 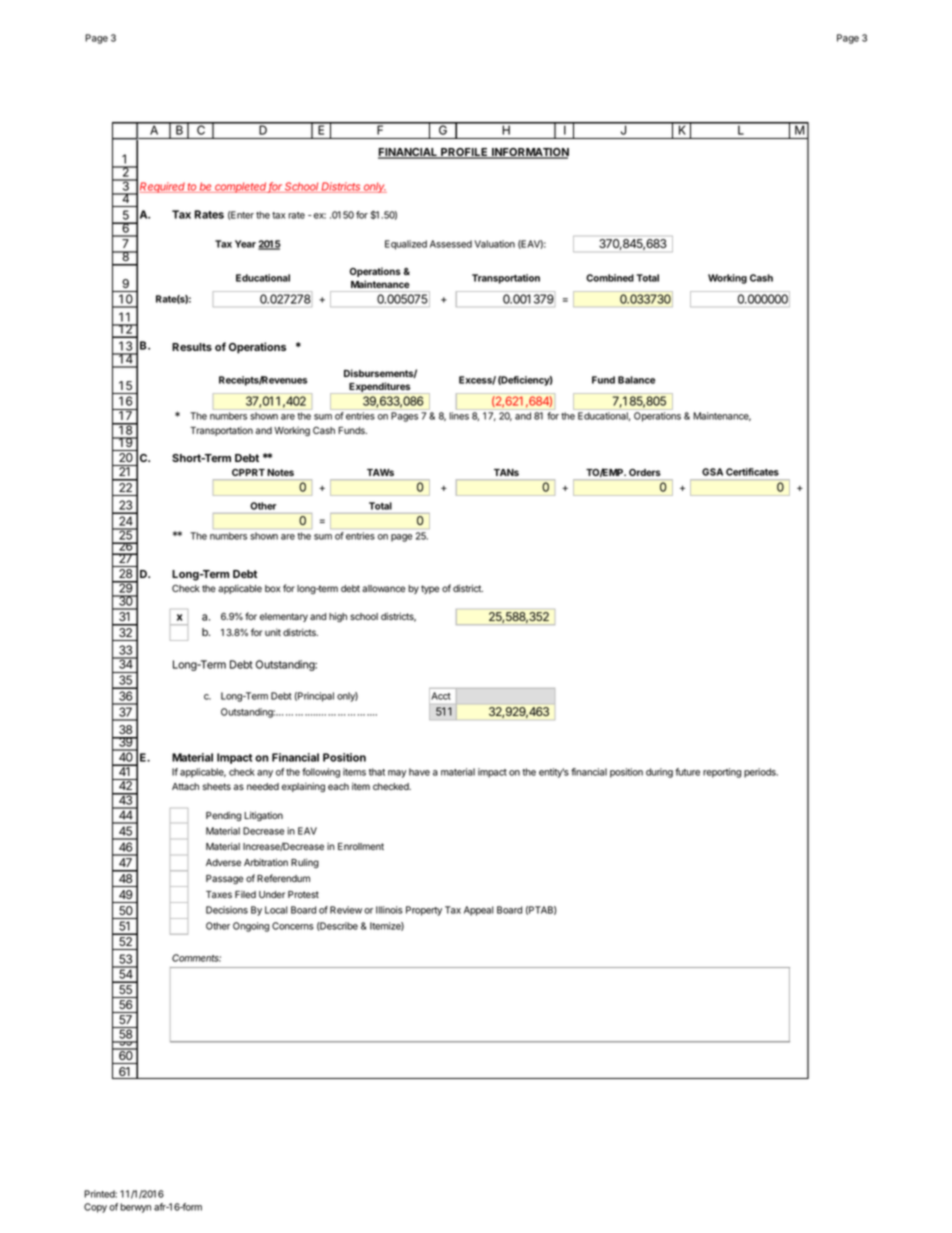 What do you see at coordinates (163, 187) in the screenshot?
I see `Required` at bounding box center [163, 187].
